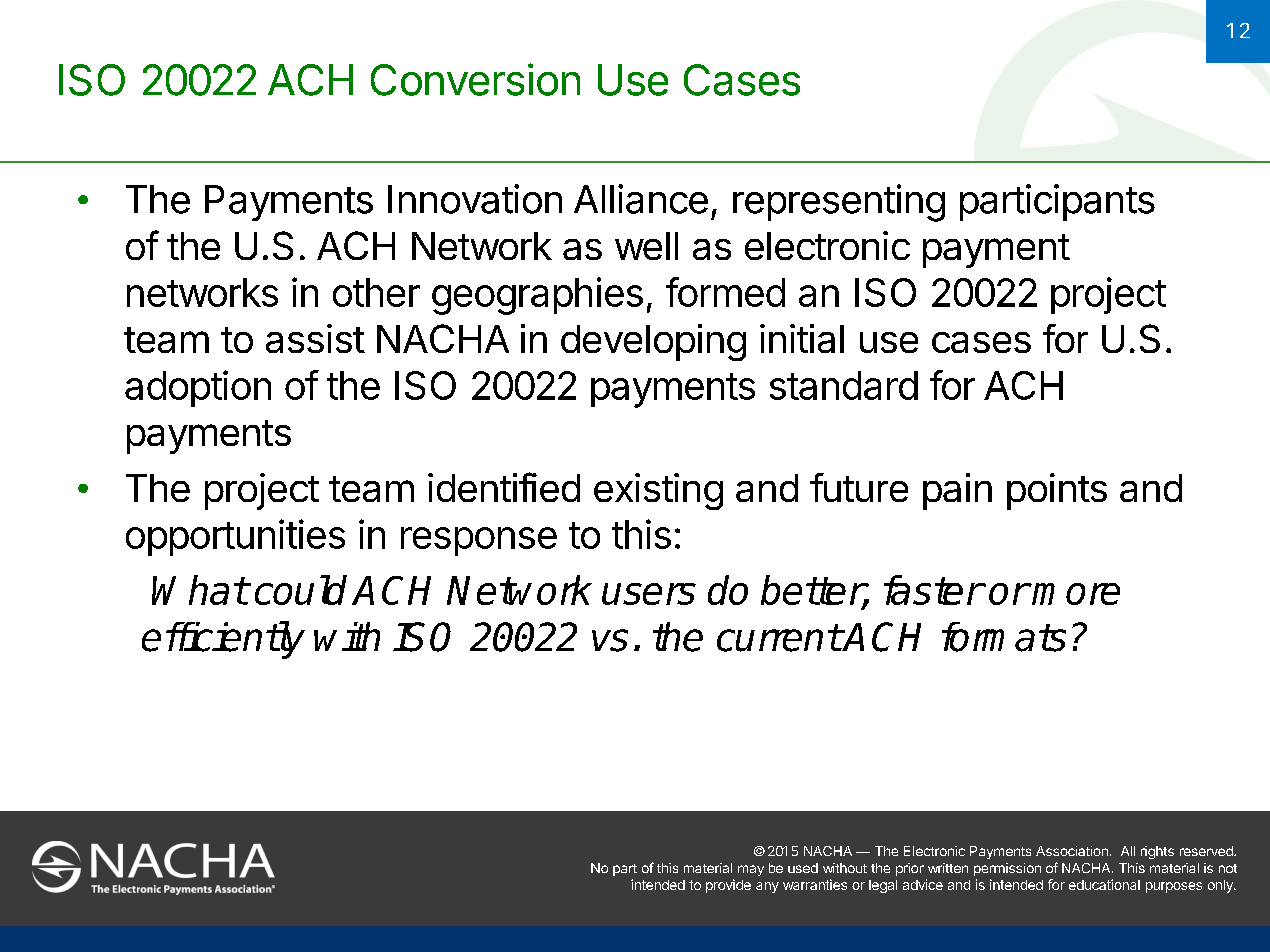 The height and width of the screenshot is (952, 1270). I want to click on developing, so click(653, 342).
